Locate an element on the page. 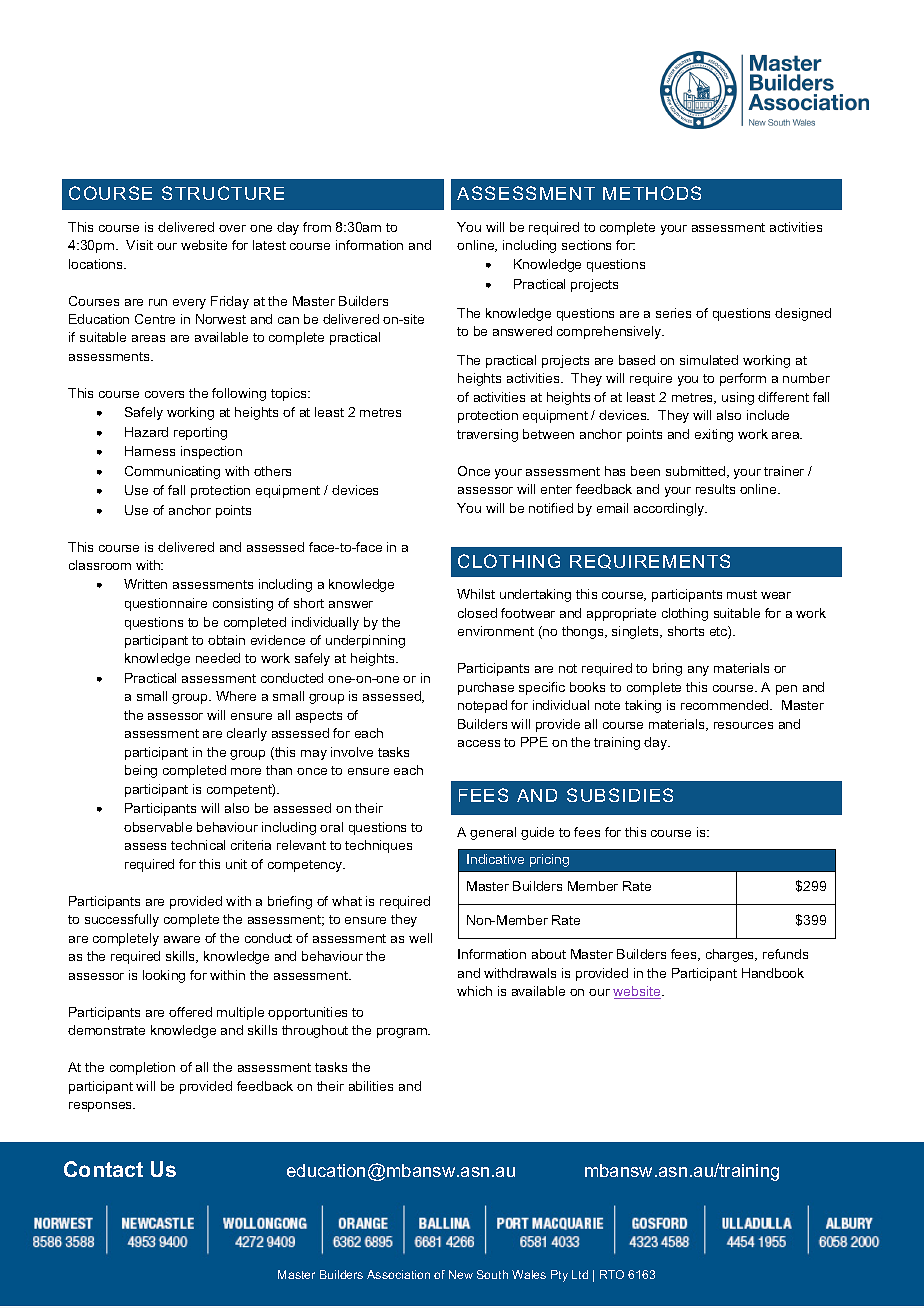 The image size is (924, 1308). from is located at coordinates (317, 227).
